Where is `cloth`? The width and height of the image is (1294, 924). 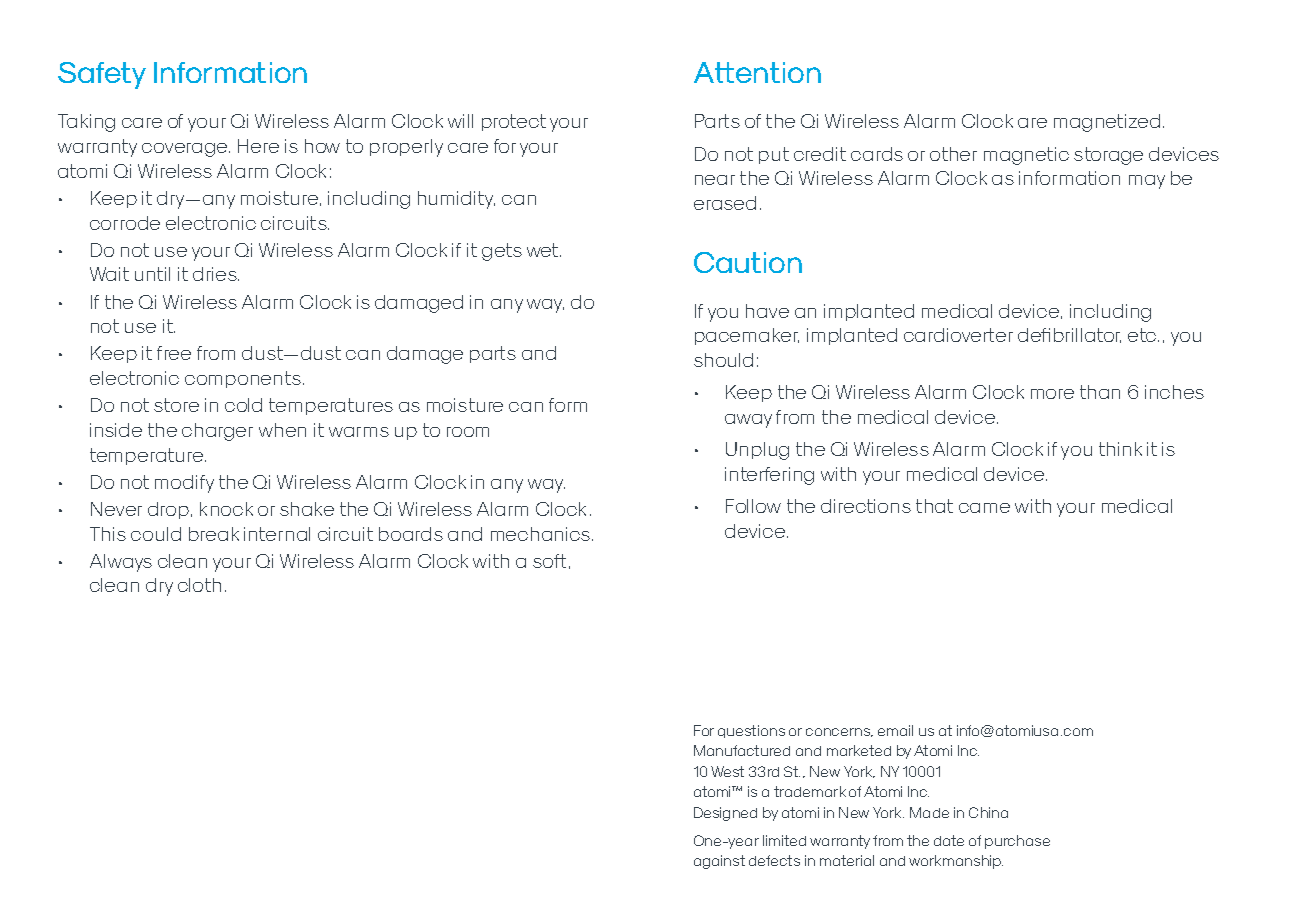 cloth is located at coordinates (199, 585).
